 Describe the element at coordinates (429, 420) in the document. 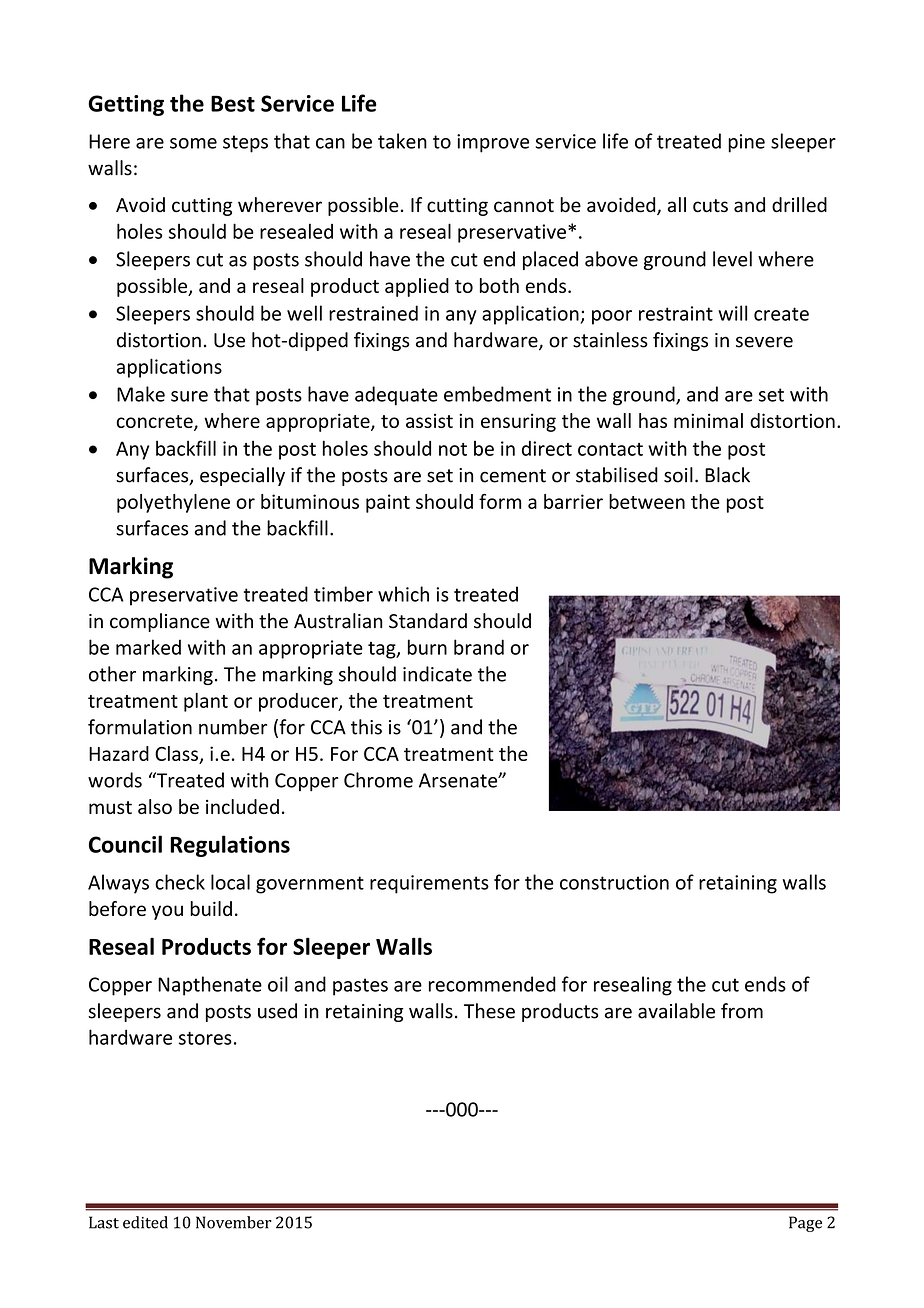

I see `assist` at that location.
